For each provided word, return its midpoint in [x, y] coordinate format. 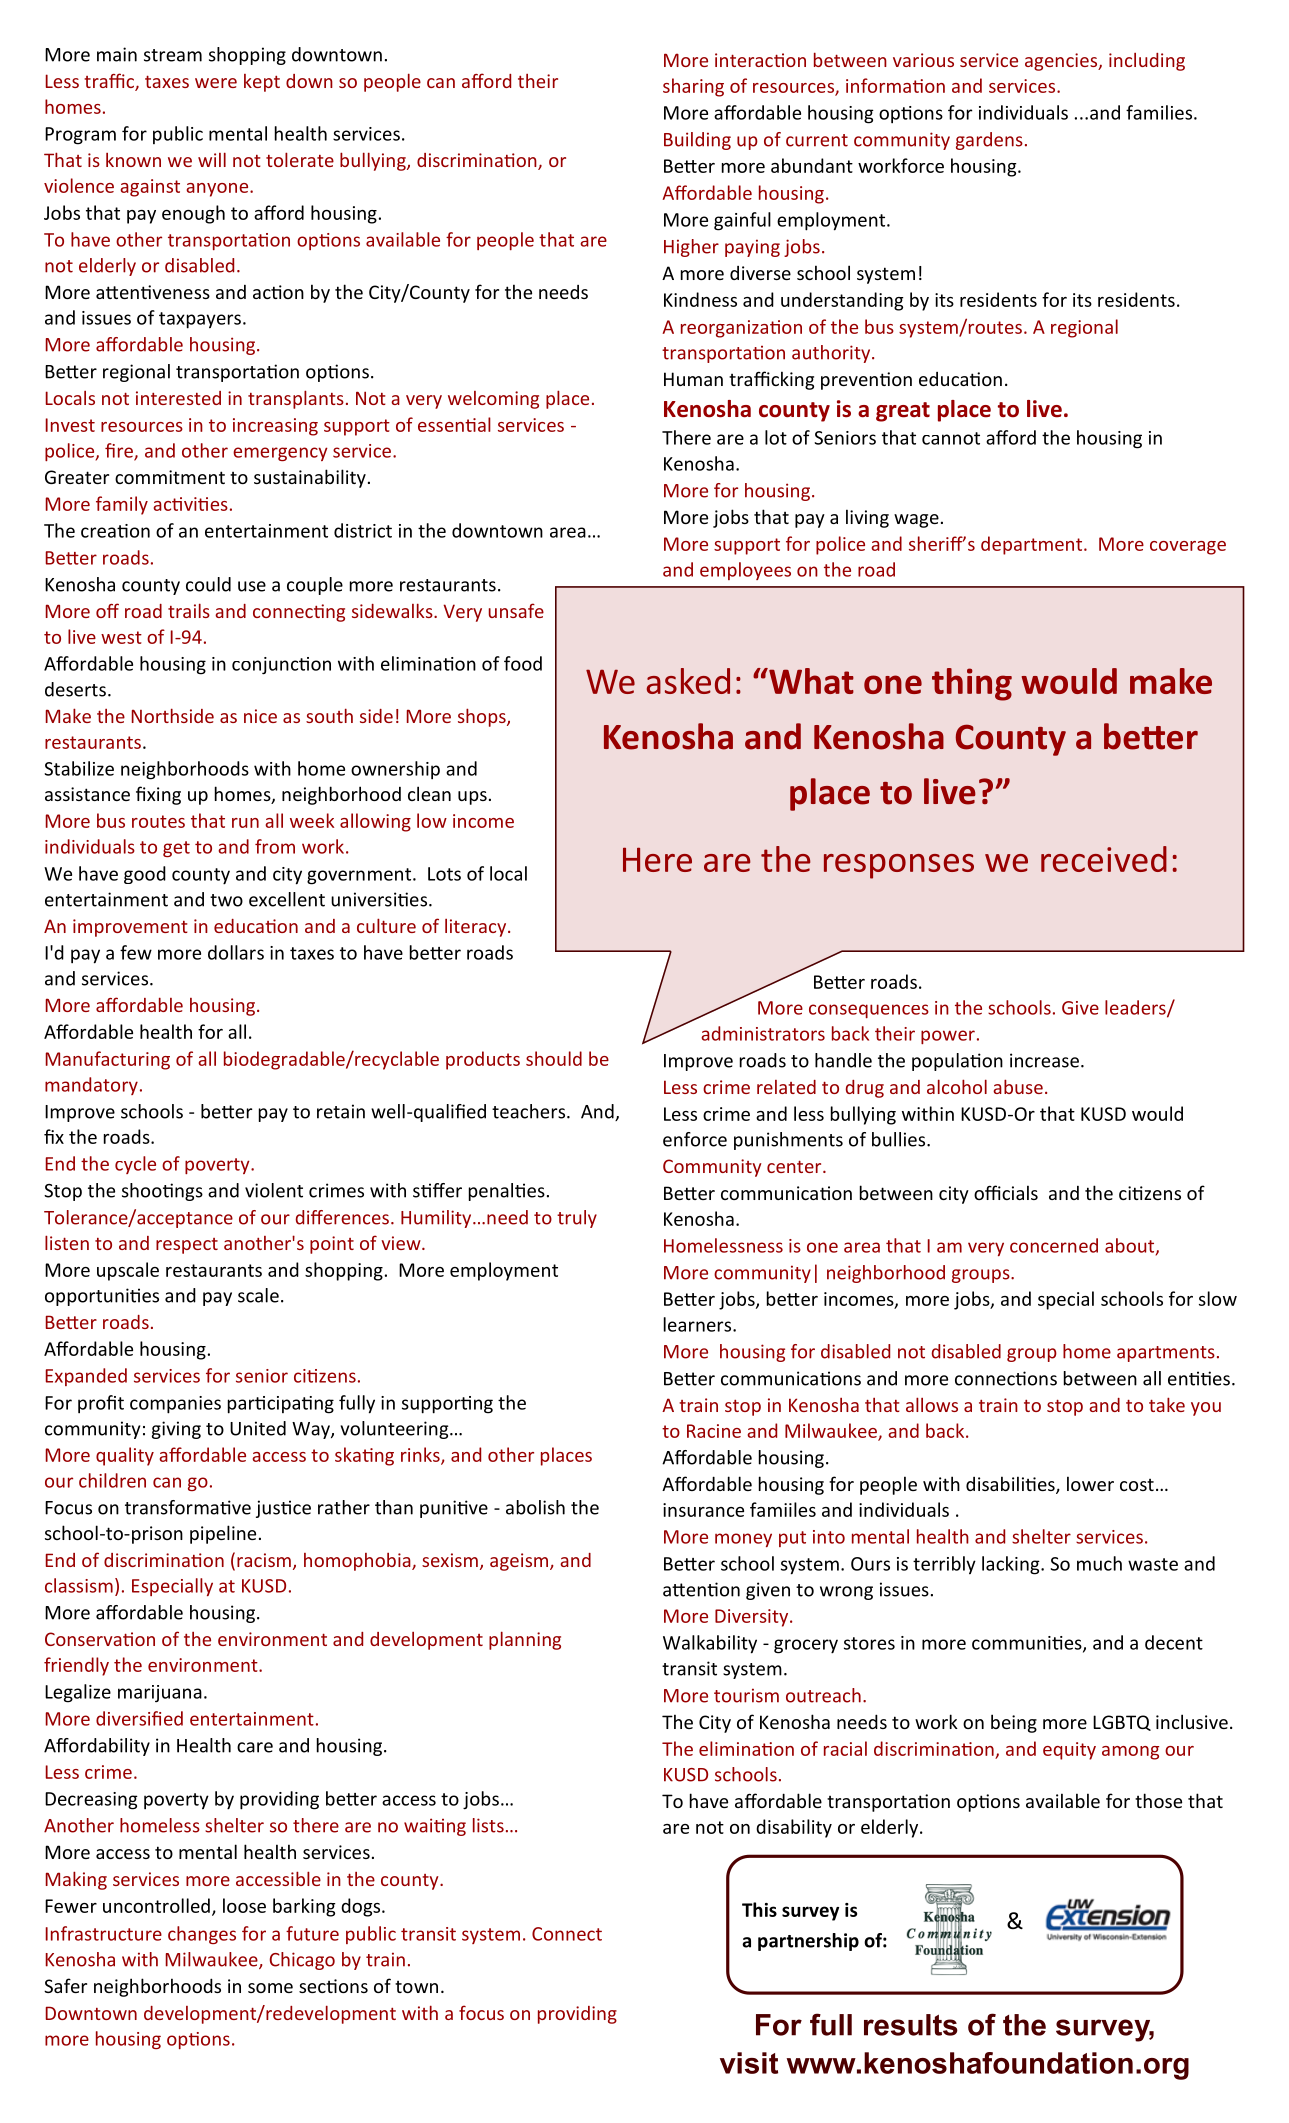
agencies [1062, 62]
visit [749, 2063]
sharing [693, 87]
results [911, 2025]
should [554, 1058]
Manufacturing [108, 1060]
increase [1044, 1060]
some [270, 1988]
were [216, 83]
